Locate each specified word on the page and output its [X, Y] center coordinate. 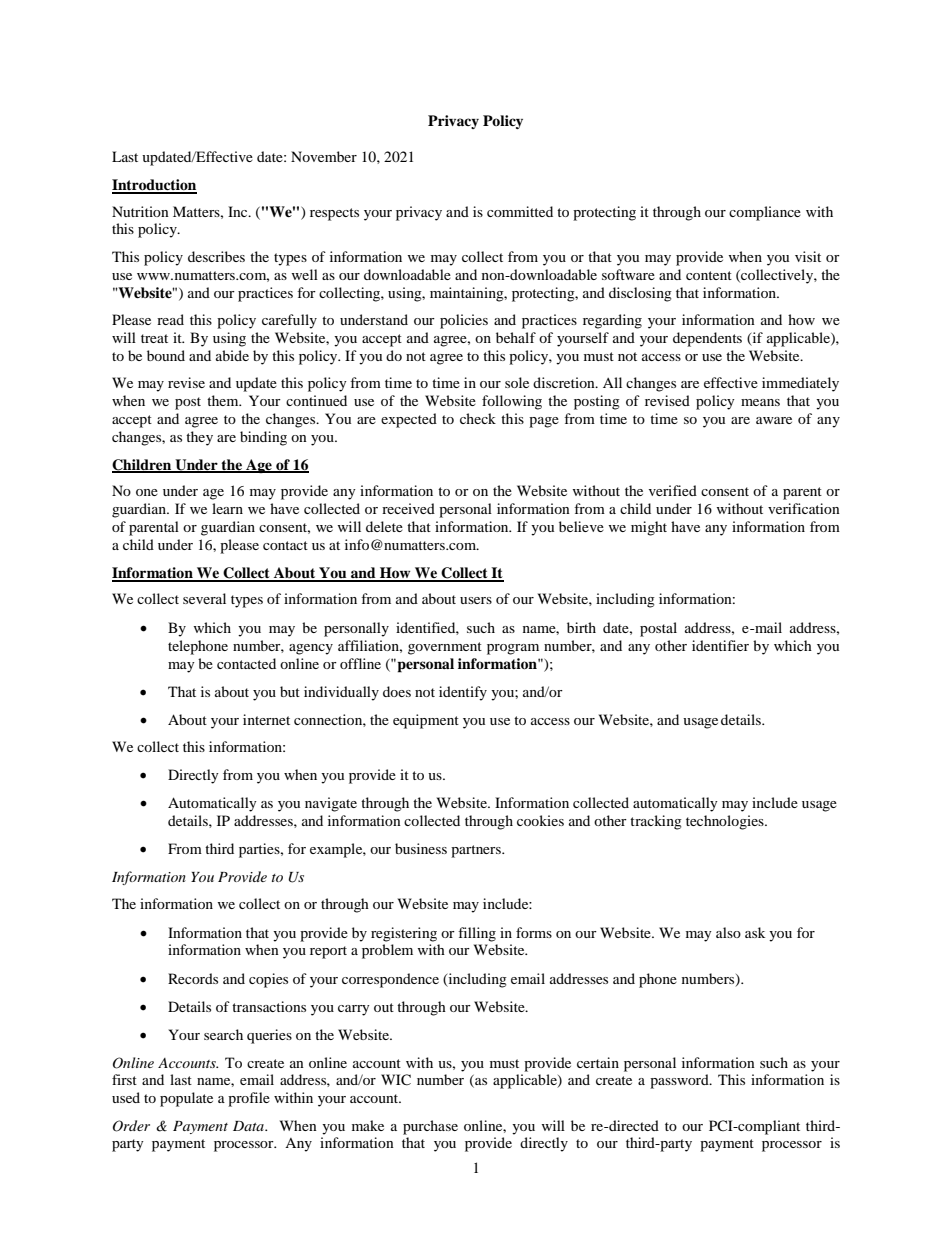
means [760, 402]
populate [186, 1099]
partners [477, 851]
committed [520, 211]
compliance [765, 213]
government [445, 648]
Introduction [154, 186]
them [224, 400]
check [478, 418]
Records [193, 978]
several [204, 598]
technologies [726, 822]
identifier [720, 645]
